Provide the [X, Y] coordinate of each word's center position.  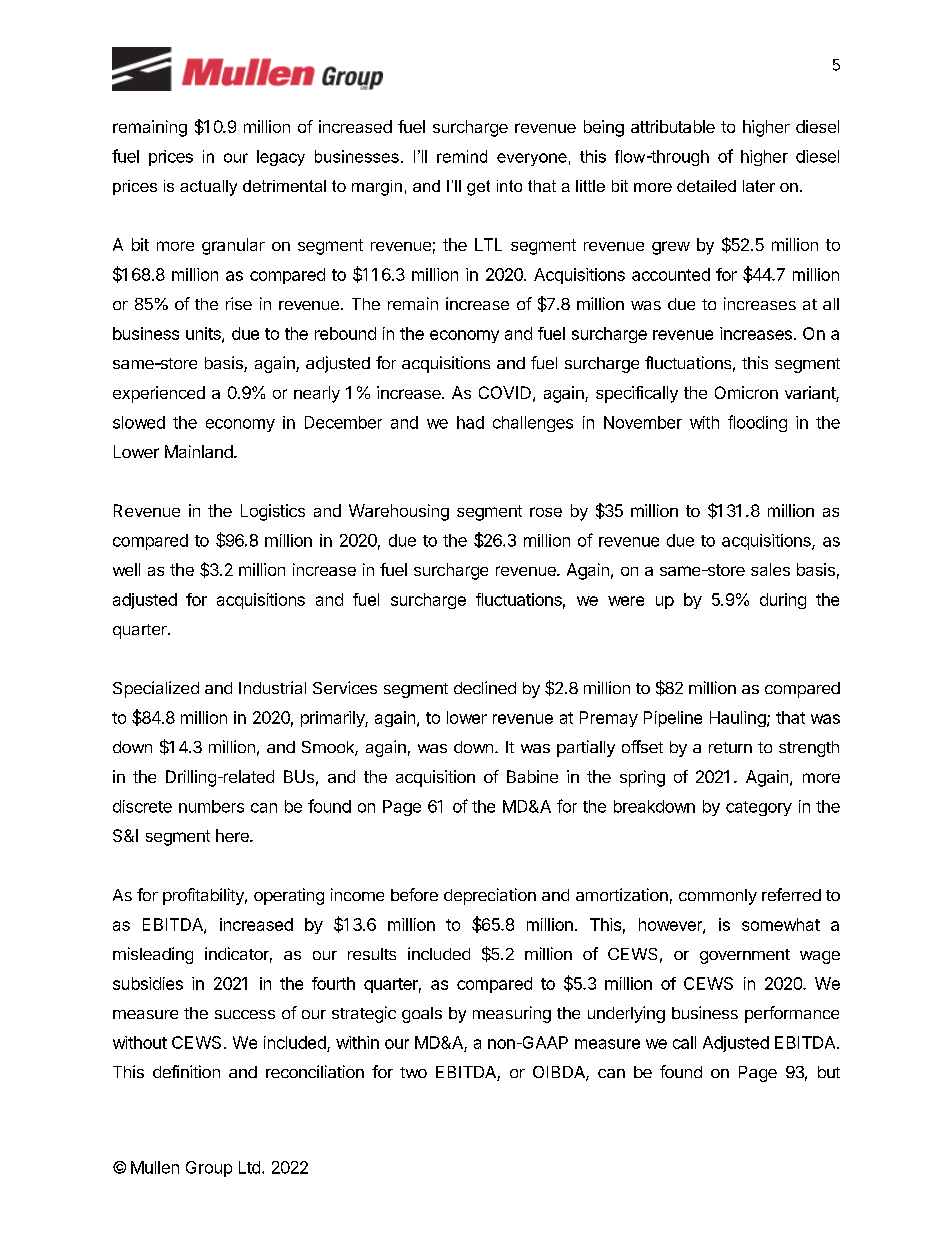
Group [209, 1169]
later [759, 186]
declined [485, 687]
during [783, 601]
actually [208, 188]
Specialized [156, 689]
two [413, 1072]
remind [462, 156]
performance [792, 1014]
